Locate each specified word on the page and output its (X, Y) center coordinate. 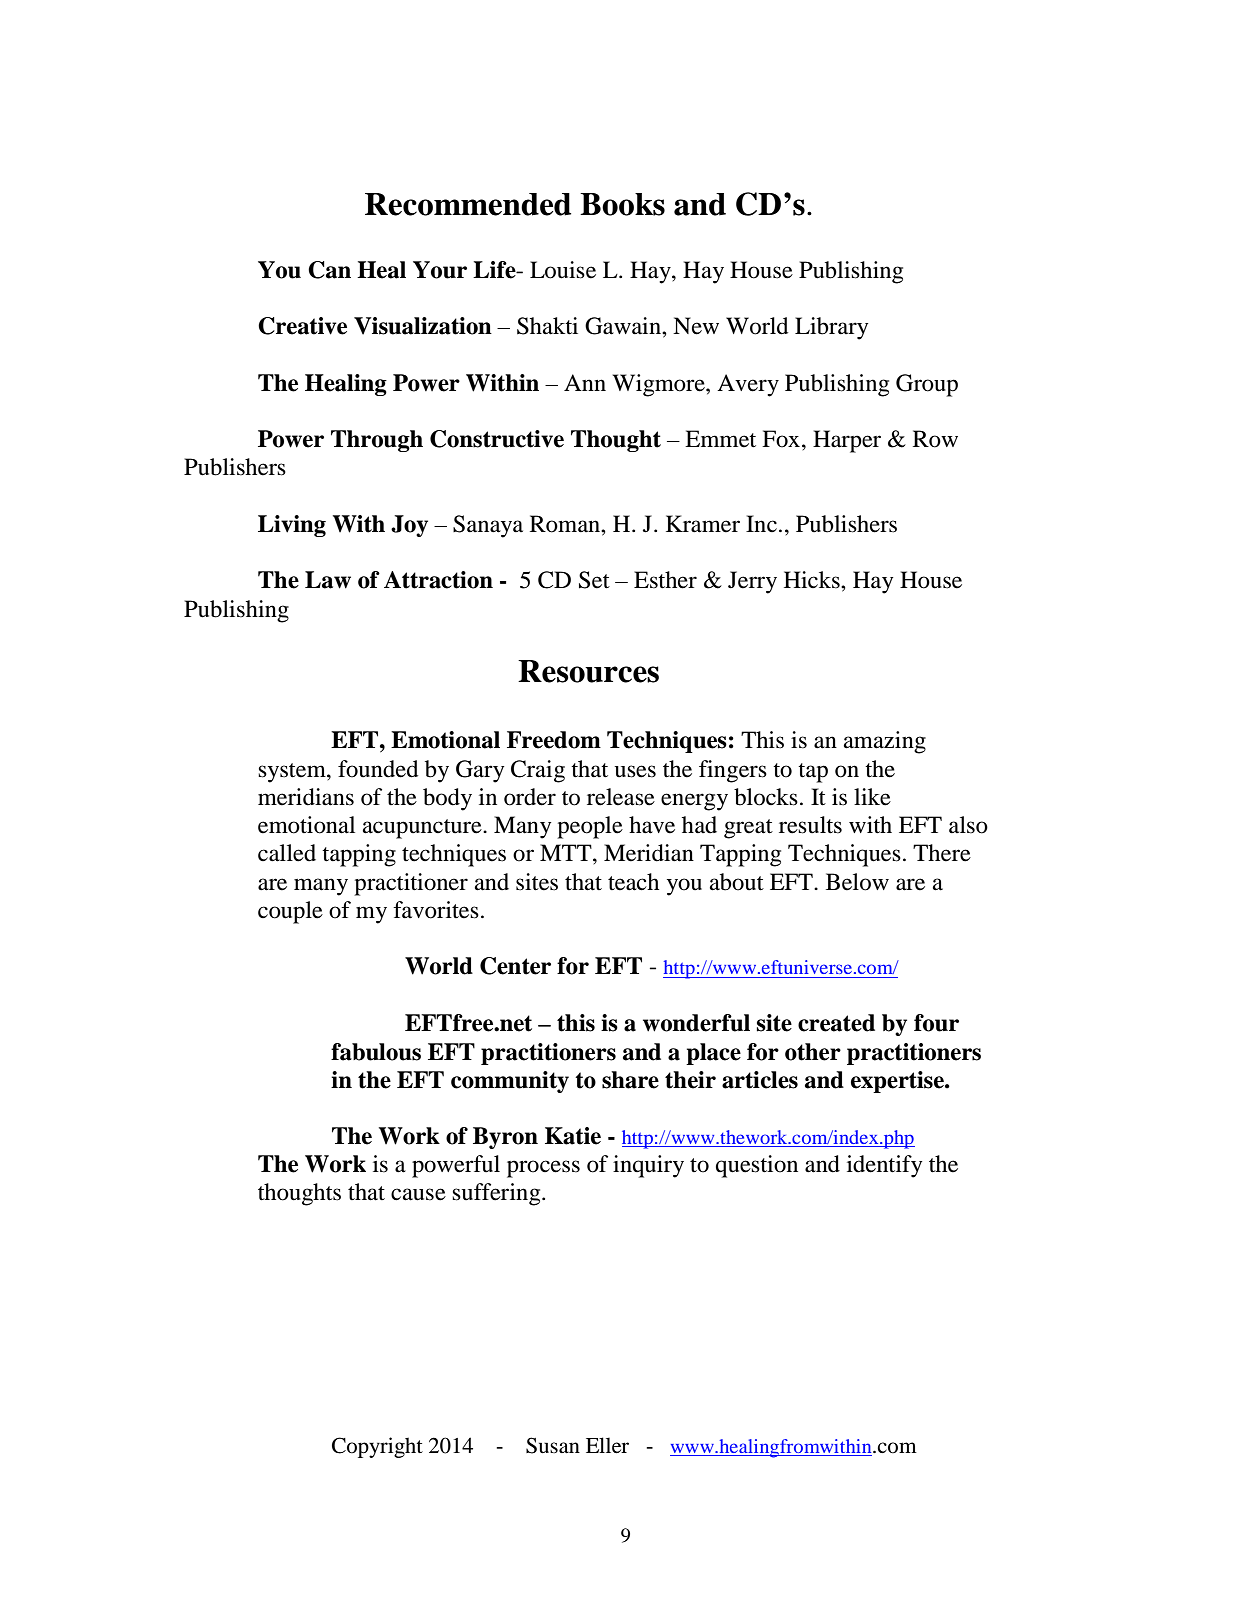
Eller (607, 1445)
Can (329, 270)
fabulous (376, 1052)
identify (884, 1166)
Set (594, 580)
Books (622, 204)
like (872, 797)
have (652, 825)
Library (831, 328)
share (630, 1080)
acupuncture (423, 829)
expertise (898, 1082)
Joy (409, 526)
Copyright (377, 1447)
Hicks (813, 580)
